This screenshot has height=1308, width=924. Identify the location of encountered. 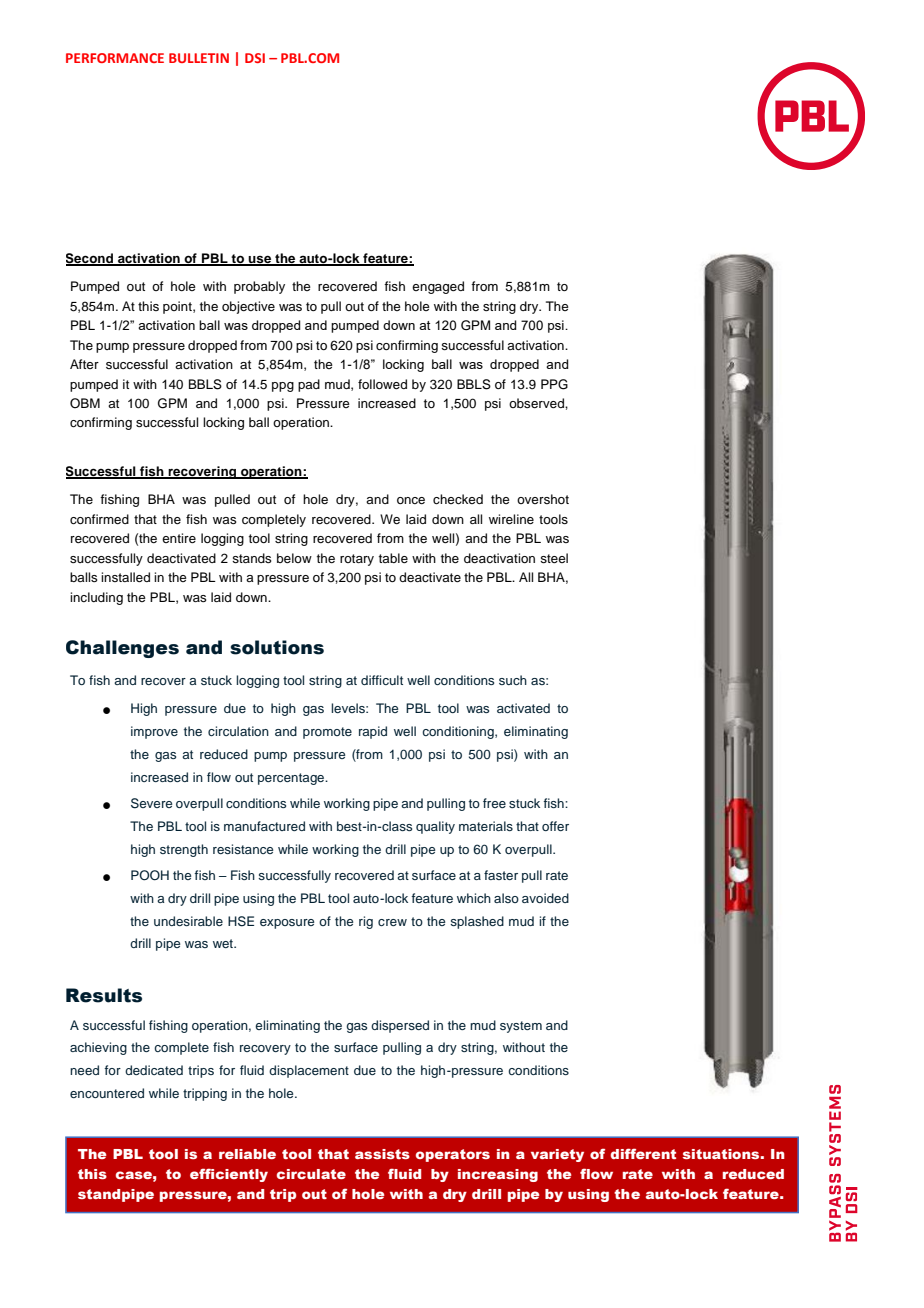
(107, 1093).
